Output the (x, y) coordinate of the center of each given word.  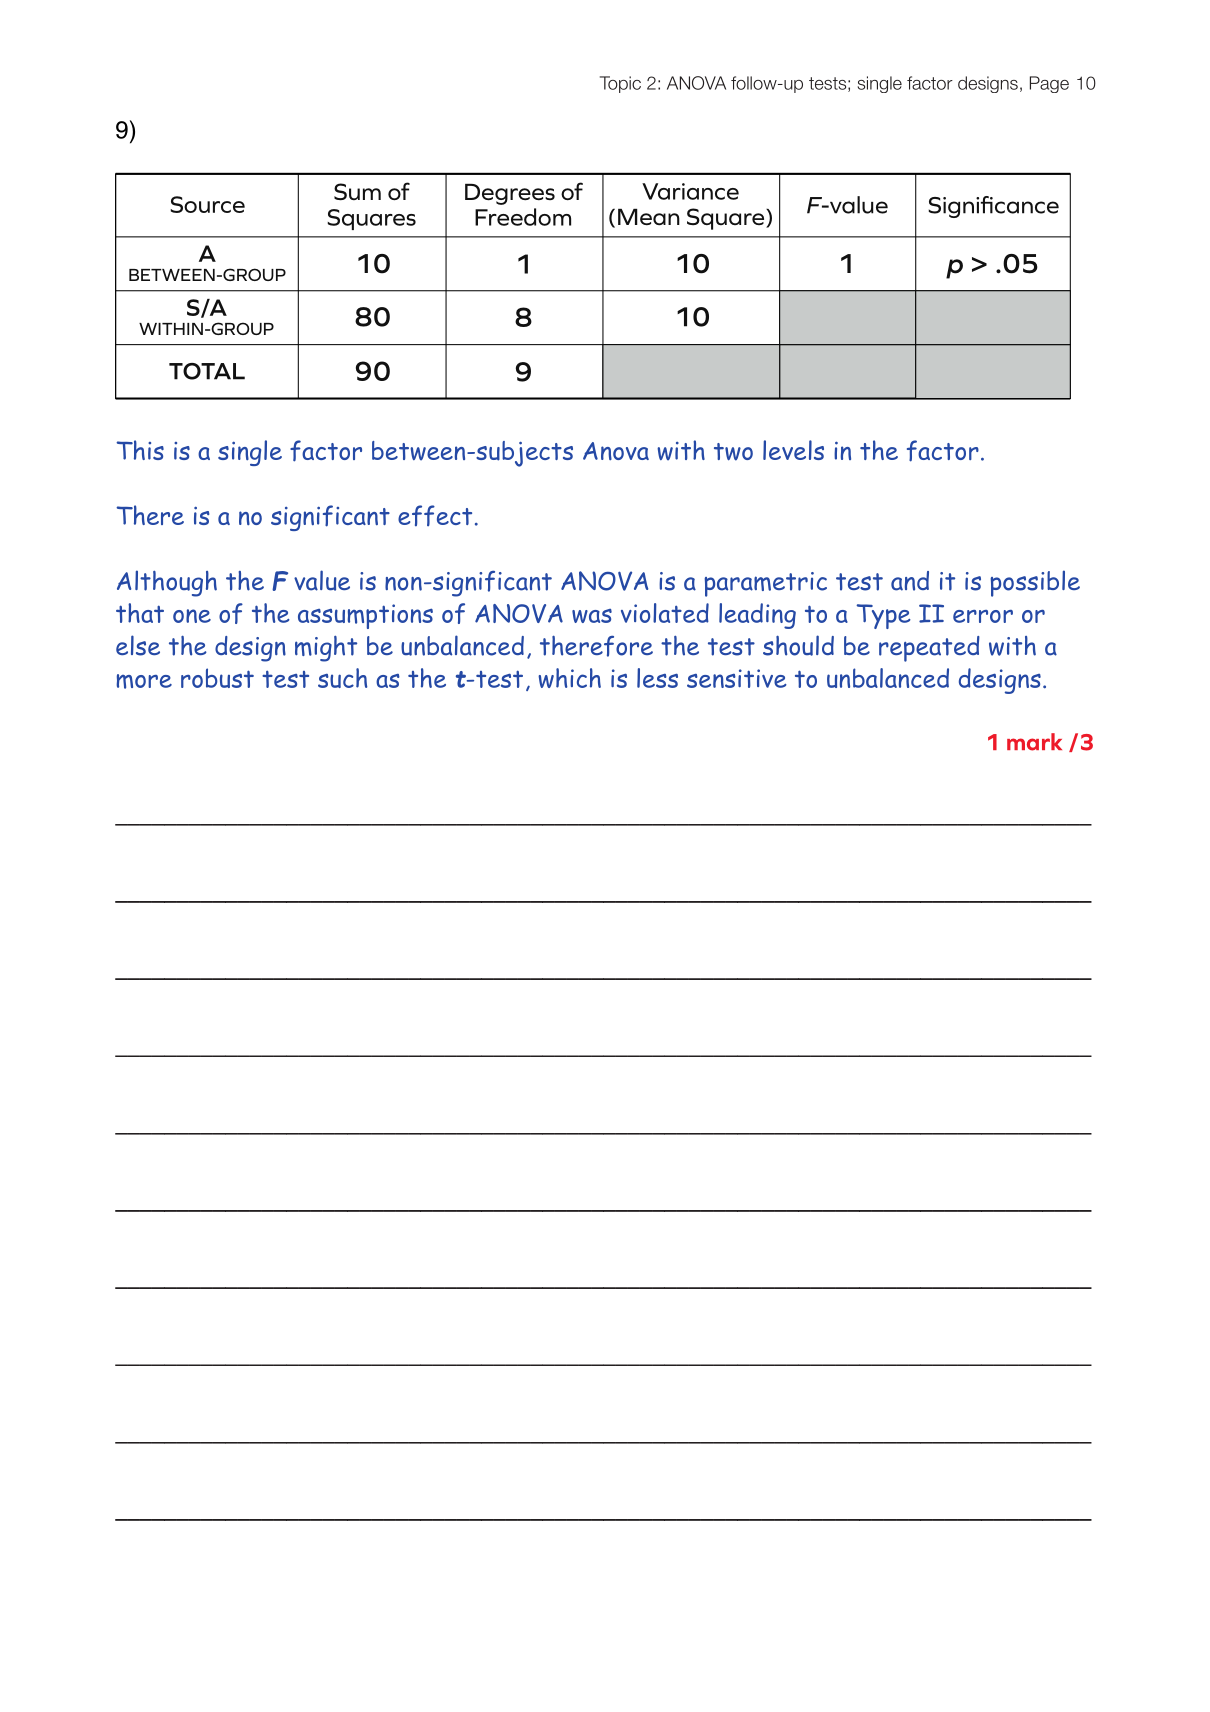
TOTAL (207, 371)
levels (793, 450)
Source (207, 204)
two (733, 452)
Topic (620, 84)
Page (1049, 84)
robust (217, 678)
